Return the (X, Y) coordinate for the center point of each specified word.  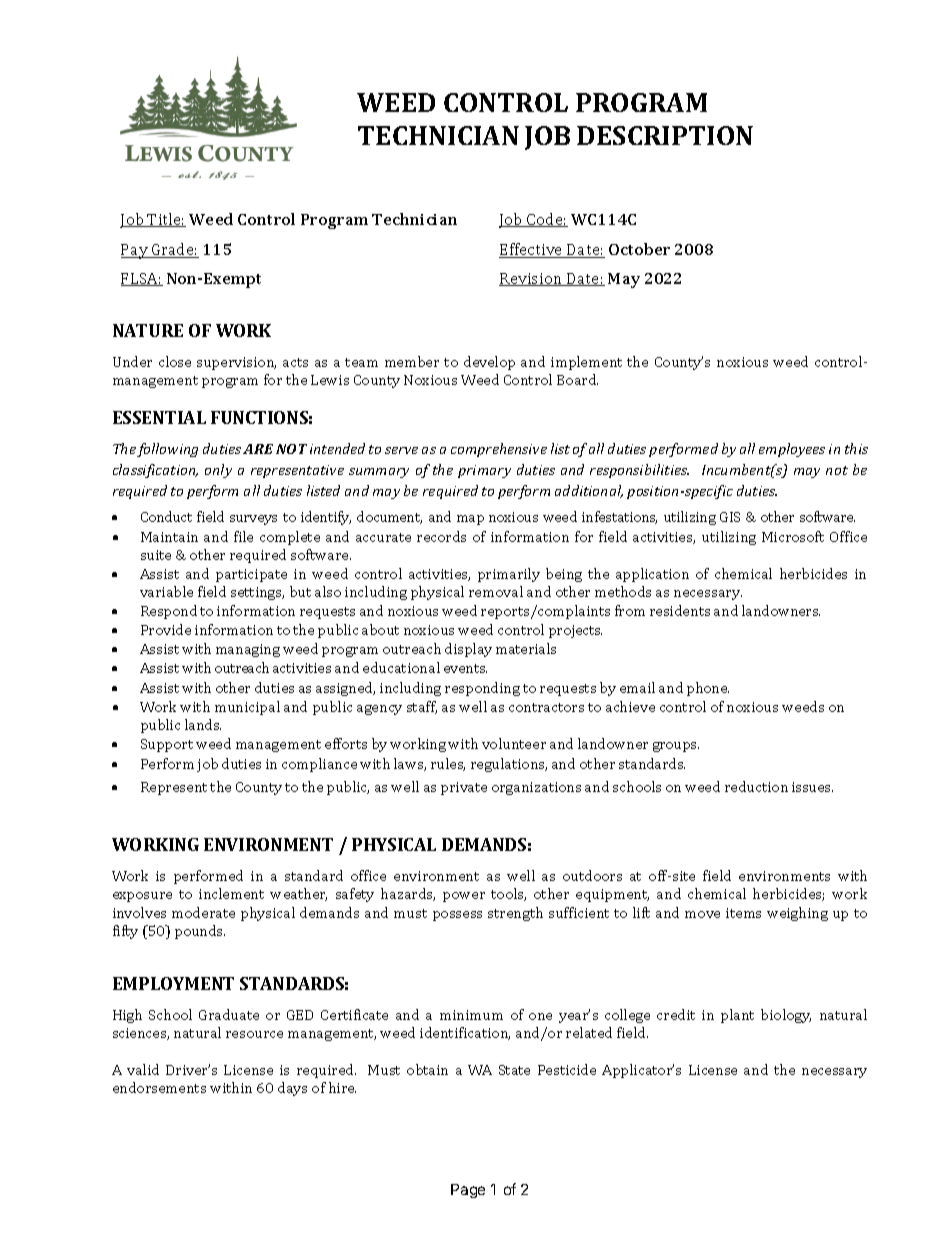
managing (248, 650)
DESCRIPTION (665, 135)
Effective (532, 250)
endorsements (159, 1087)
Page (468, 1191)
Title (165, 220)
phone (708, 689)
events (465, 668)
